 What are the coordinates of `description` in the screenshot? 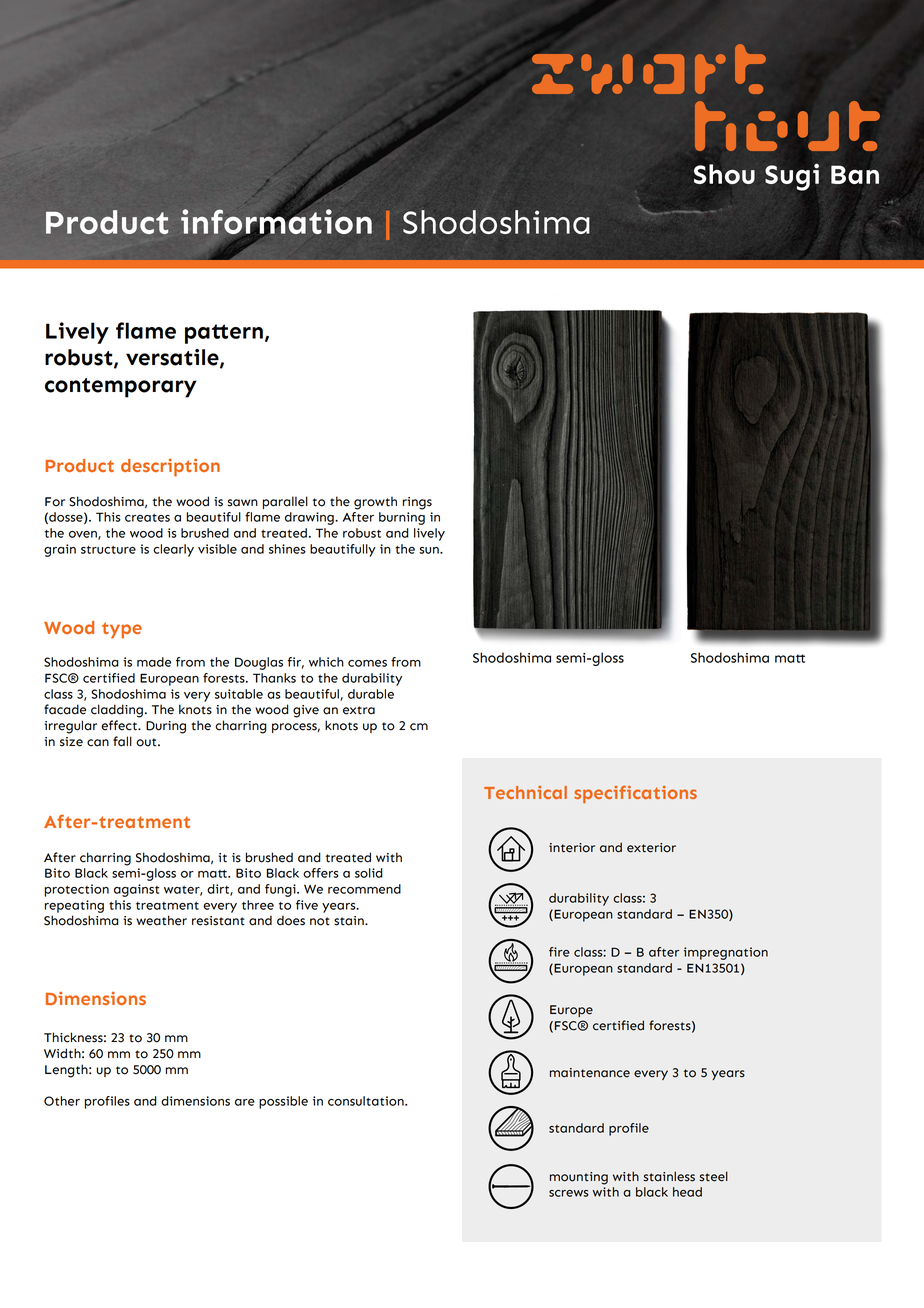 It's located at (170, 467).
